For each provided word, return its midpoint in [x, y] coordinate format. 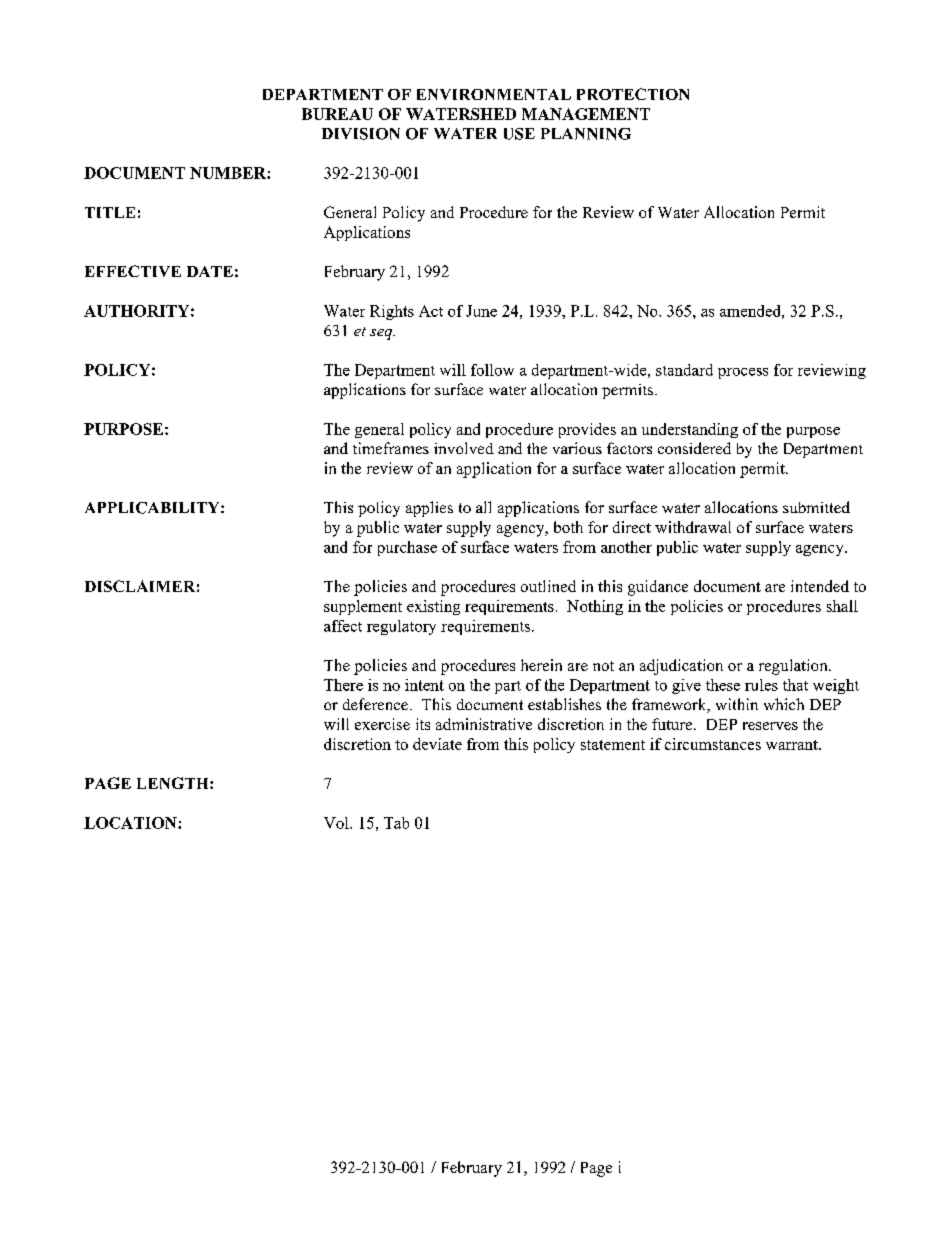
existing [433, 607]
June [481, 311]
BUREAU [337, 114]
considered [694, 448]
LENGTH [174, 783]
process [743, 373]
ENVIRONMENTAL [494, 94]
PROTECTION [633, 94]
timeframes [391, 448]
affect [343, 626]
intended [820, 586]
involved [464, 448]
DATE [210, 271]
